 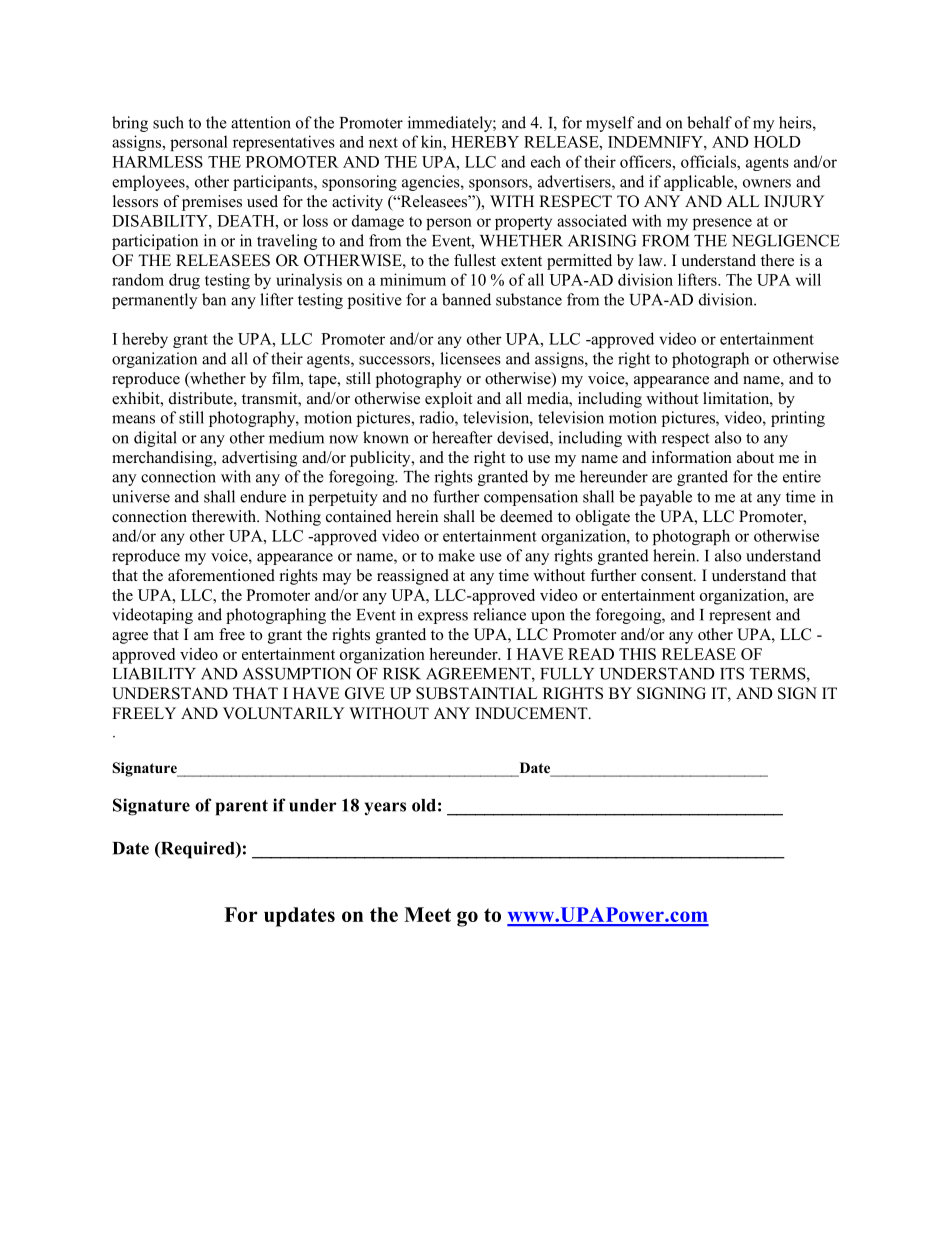 I want to click on endure, so click(x=263, y=496).
